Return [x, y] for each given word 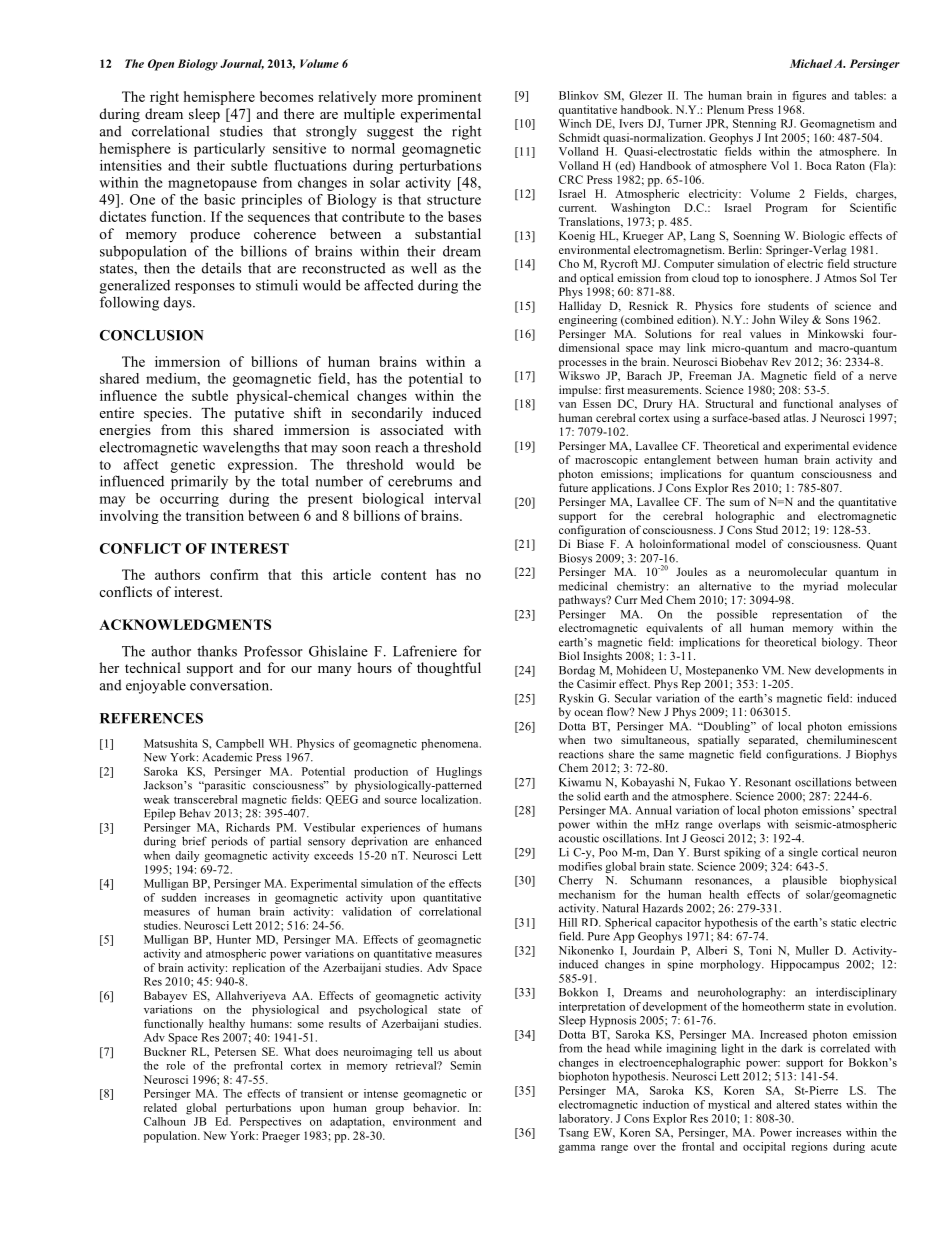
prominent [450, 98]
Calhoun [165, 1121]
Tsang [574, 1133]
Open [161, 65]
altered [793, 1104]
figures [809, 96]
